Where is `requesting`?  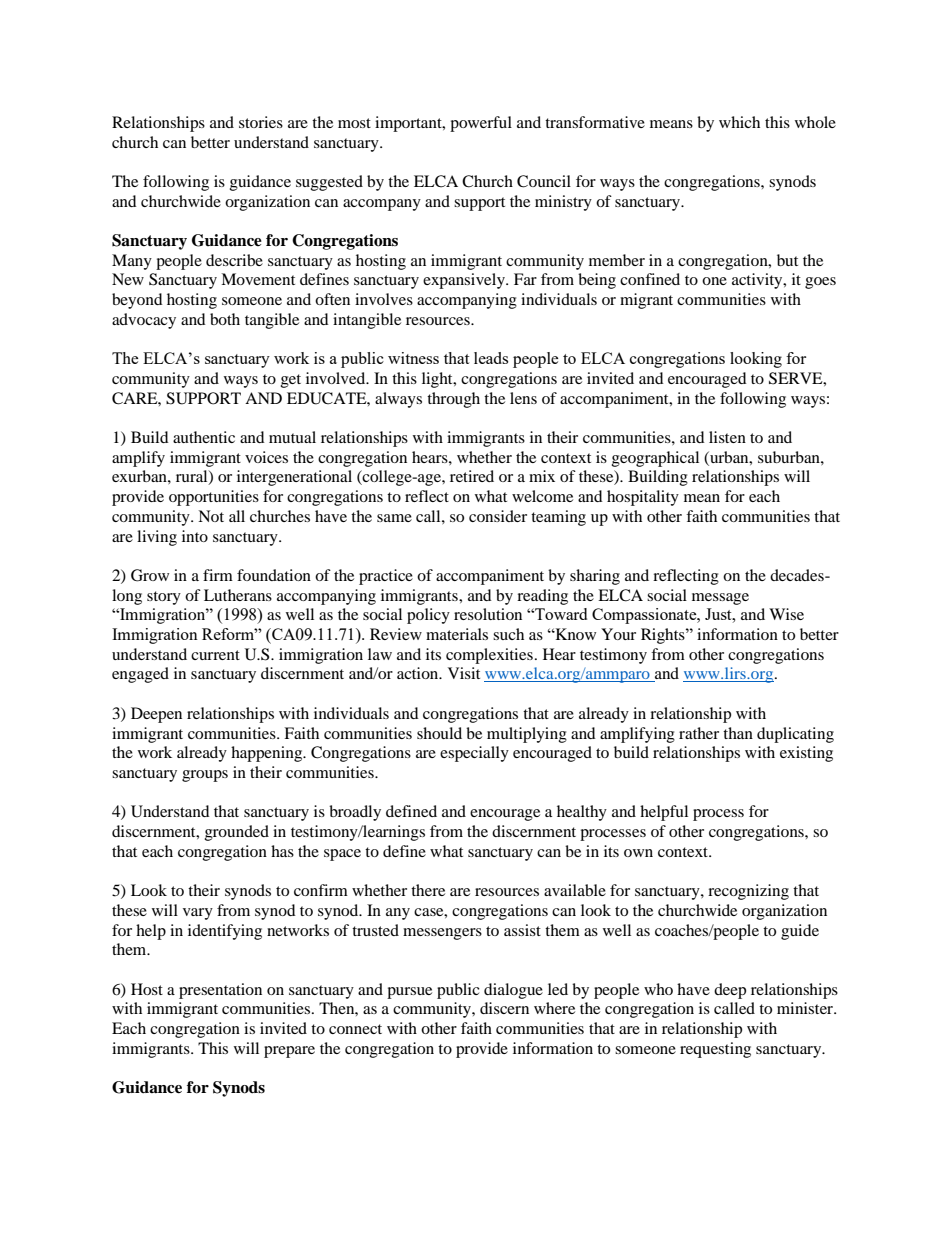 requesting is located at coordinates (715, 1050).
